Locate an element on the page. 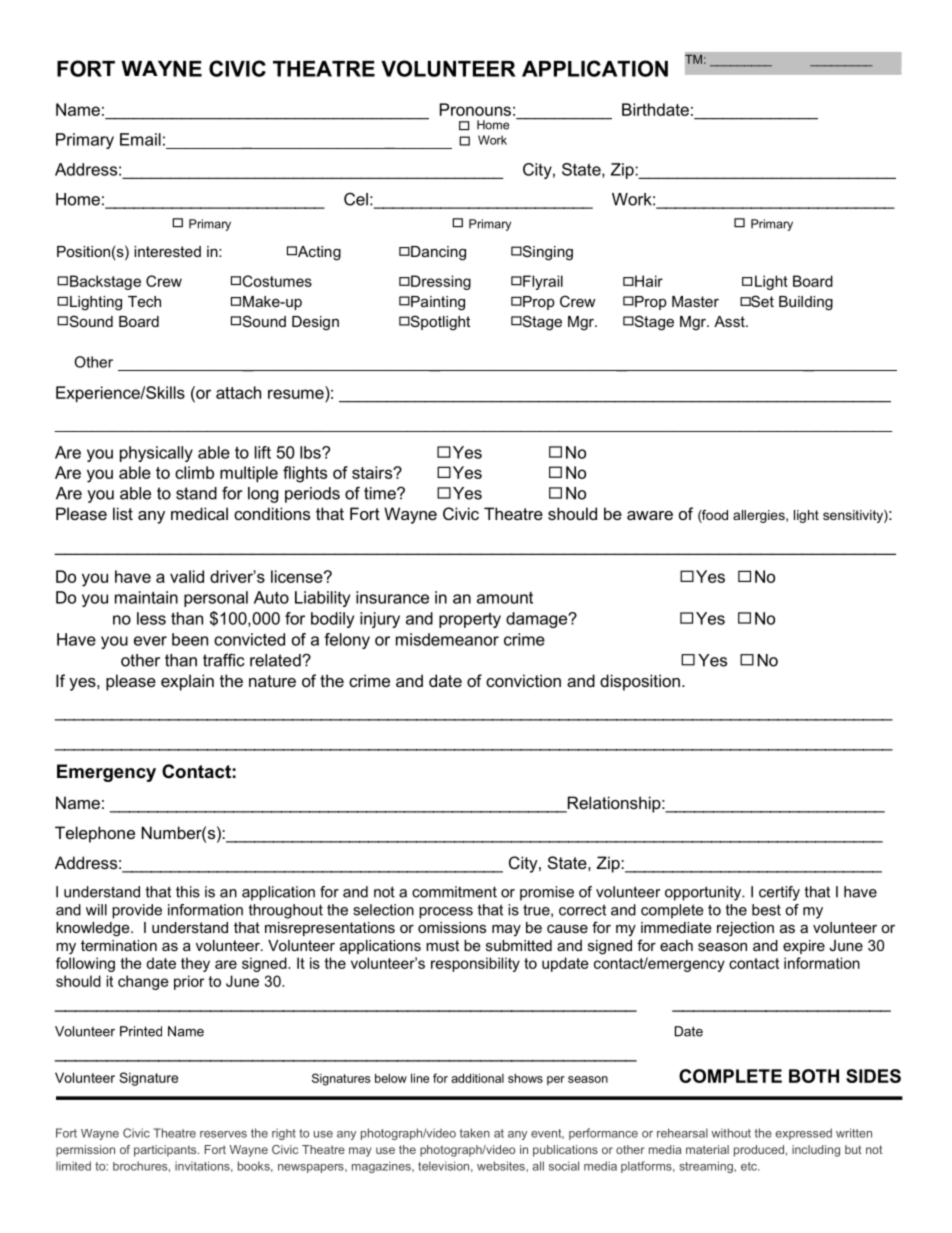  participants is located at coordinates (166, 1151).
